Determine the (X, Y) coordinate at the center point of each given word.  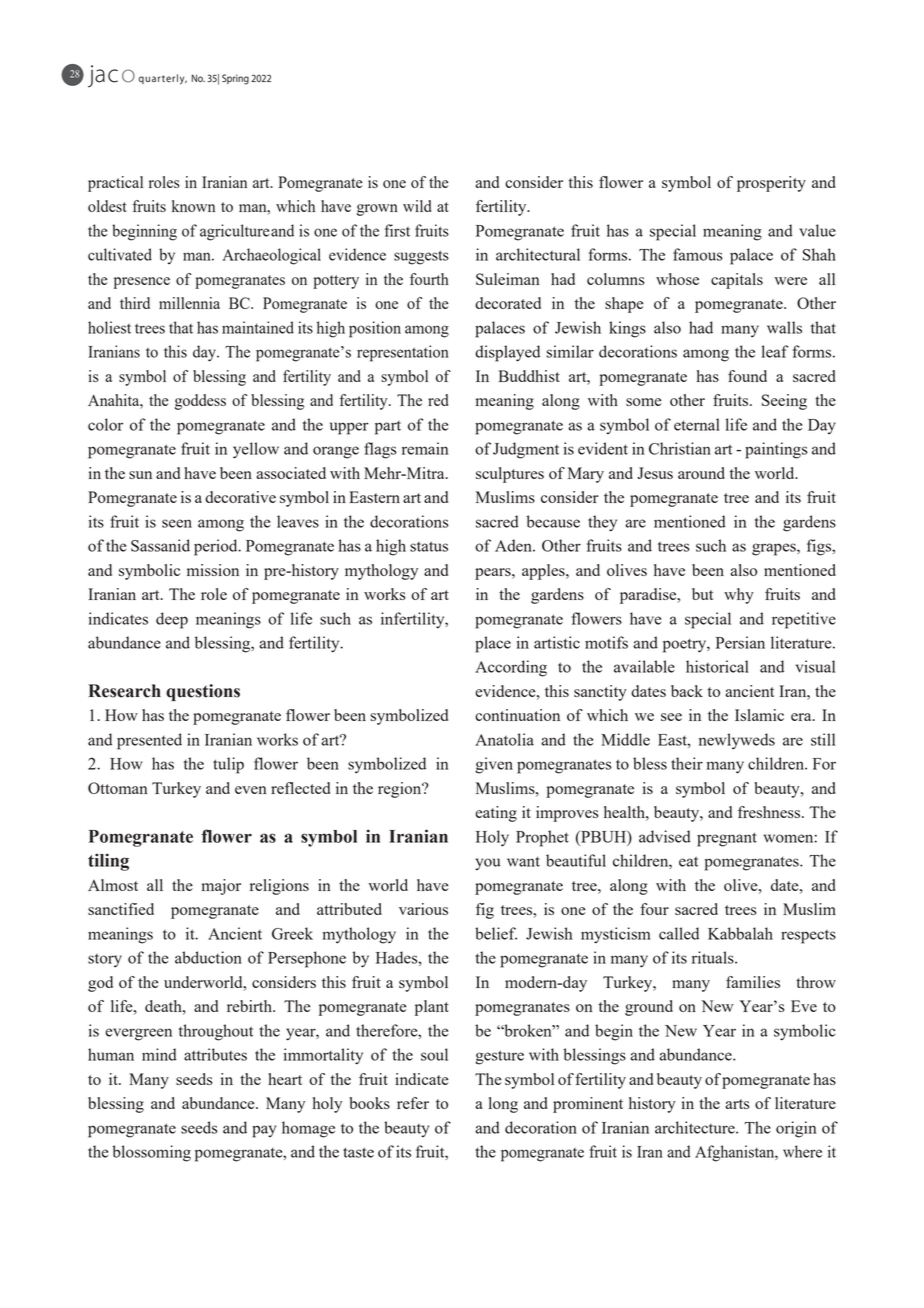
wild (417, 206)
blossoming (151, 1153)
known (193, 206)
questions (203, 692)
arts (737, 1104)
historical (717, 666)
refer (413, 1103)
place (493, 644)
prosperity (771, 184)
